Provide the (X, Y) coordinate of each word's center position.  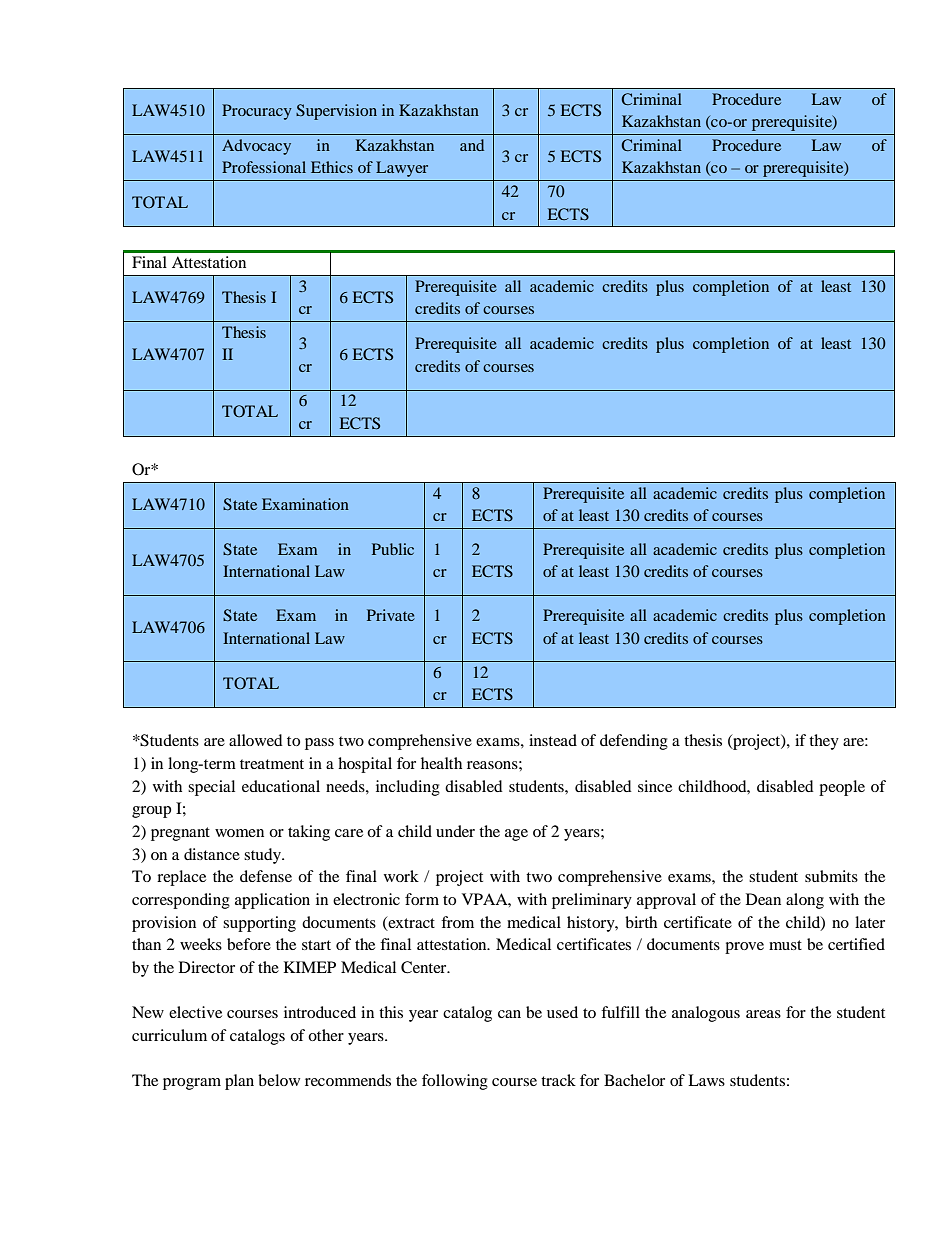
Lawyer (402, 169)
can (509, 1014)
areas (763, 1014)
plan (239, 1082)
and (472, 145)
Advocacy (256, 147)
